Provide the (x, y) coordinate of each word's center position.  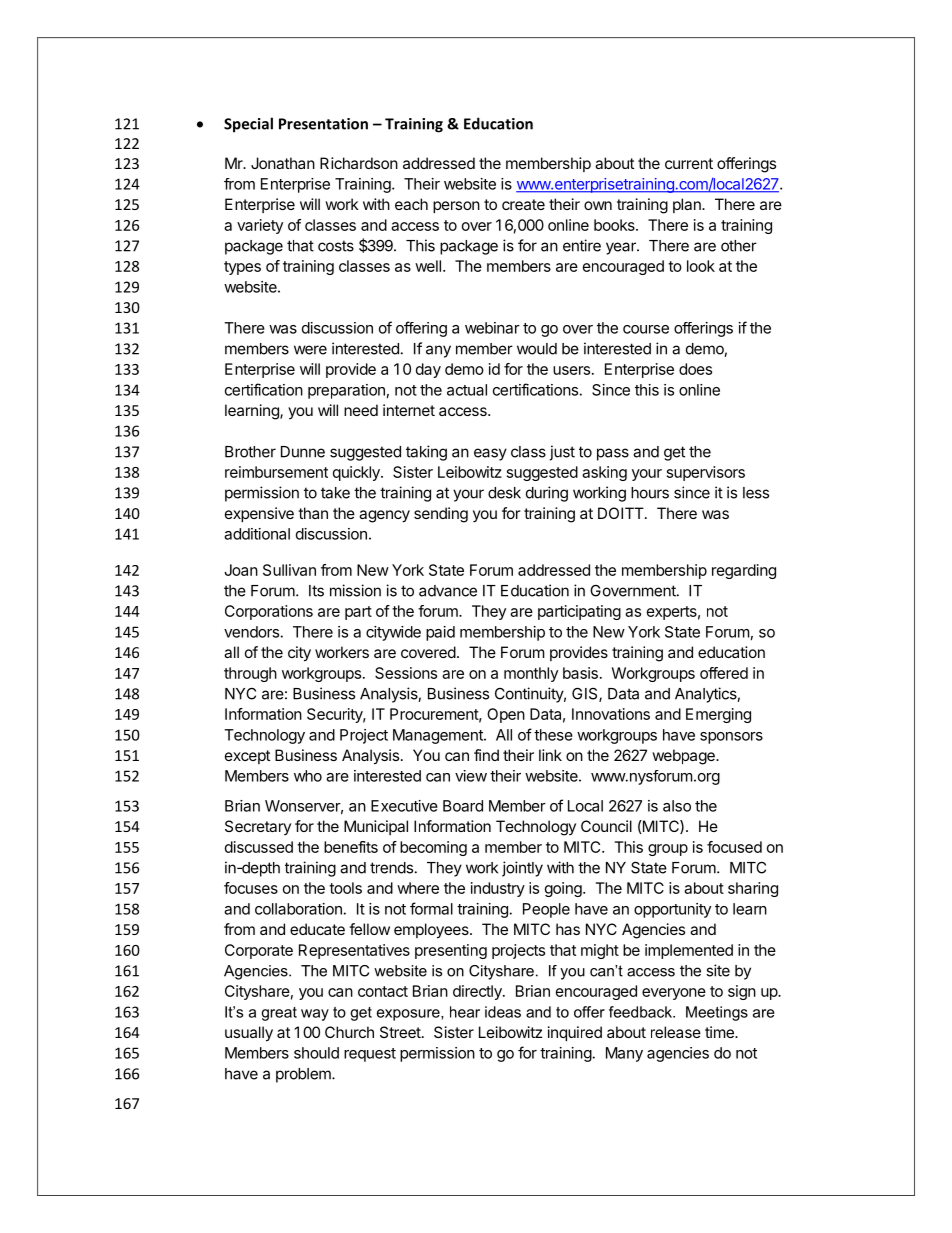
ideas (503, 1012)
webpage (684, 757)
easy (490, 454)
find (486, 755)
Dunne (303, 452)
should (316, 1053)
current (689, 163)
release (676, 1032)
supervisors (706, 473)
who (308, 776)
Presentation (323, 124)
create (523, 204)
